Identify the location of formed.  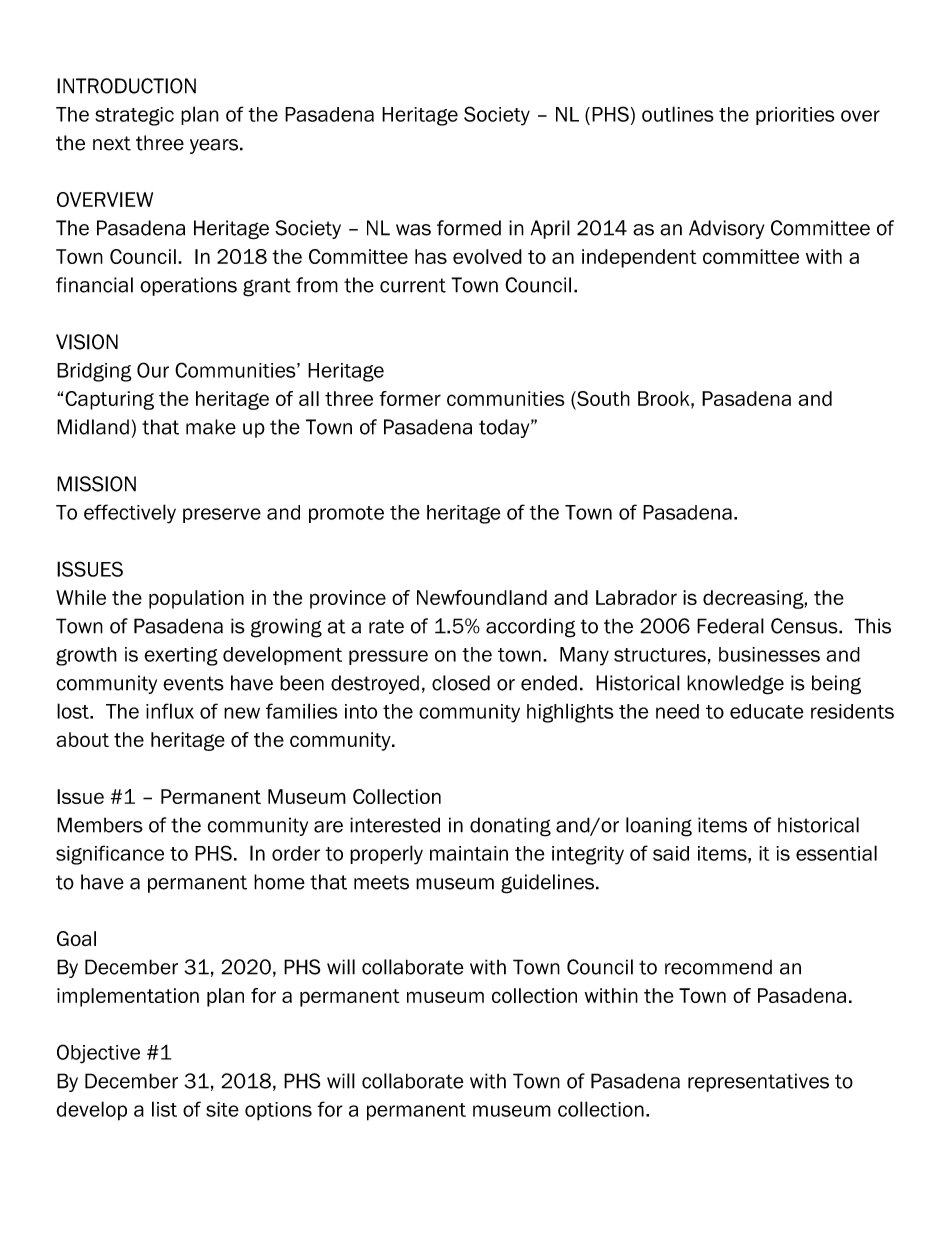
(469, 228).
